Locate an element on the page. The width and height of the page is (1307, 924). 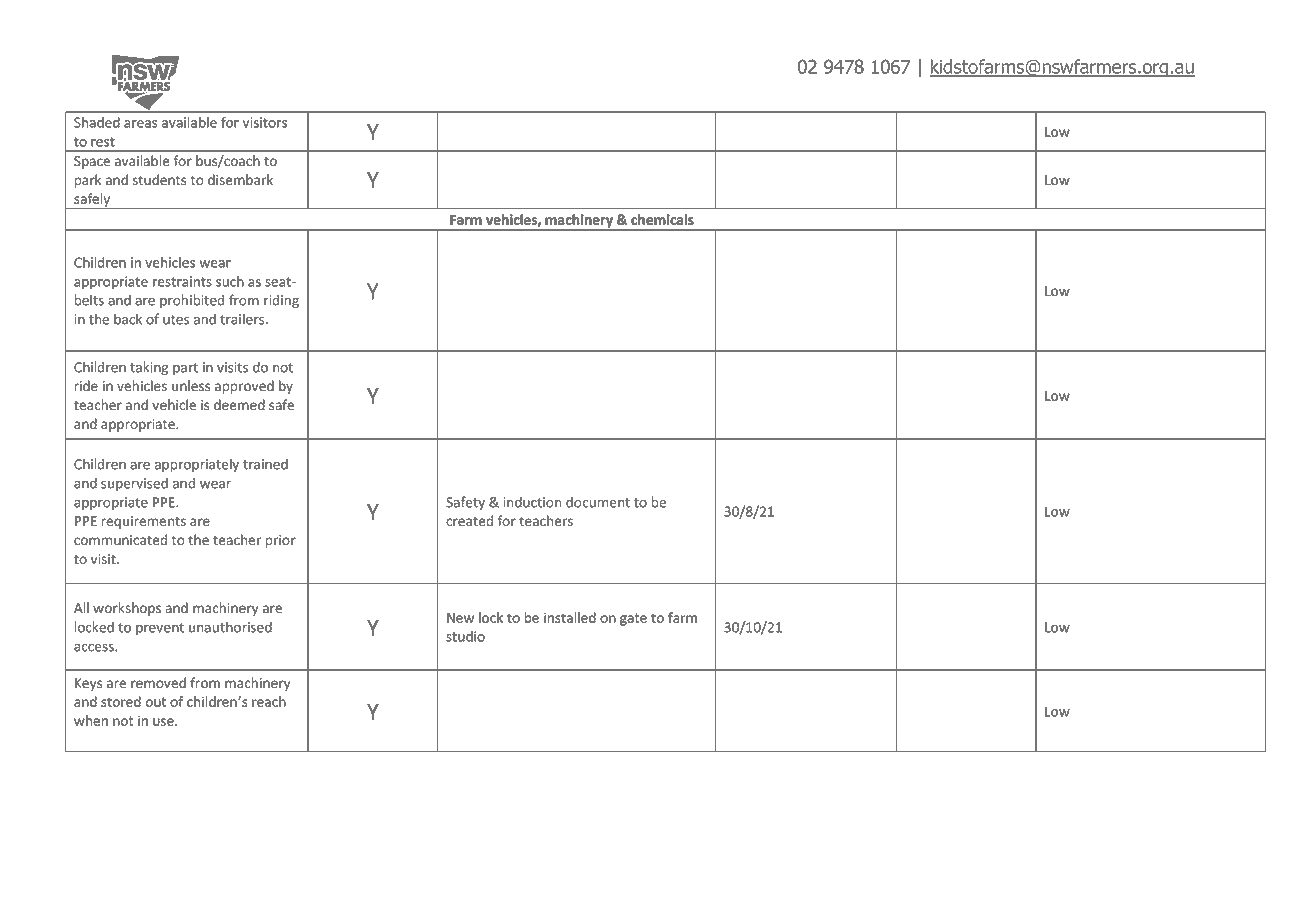
areas is located at coordinates (141, 124).
